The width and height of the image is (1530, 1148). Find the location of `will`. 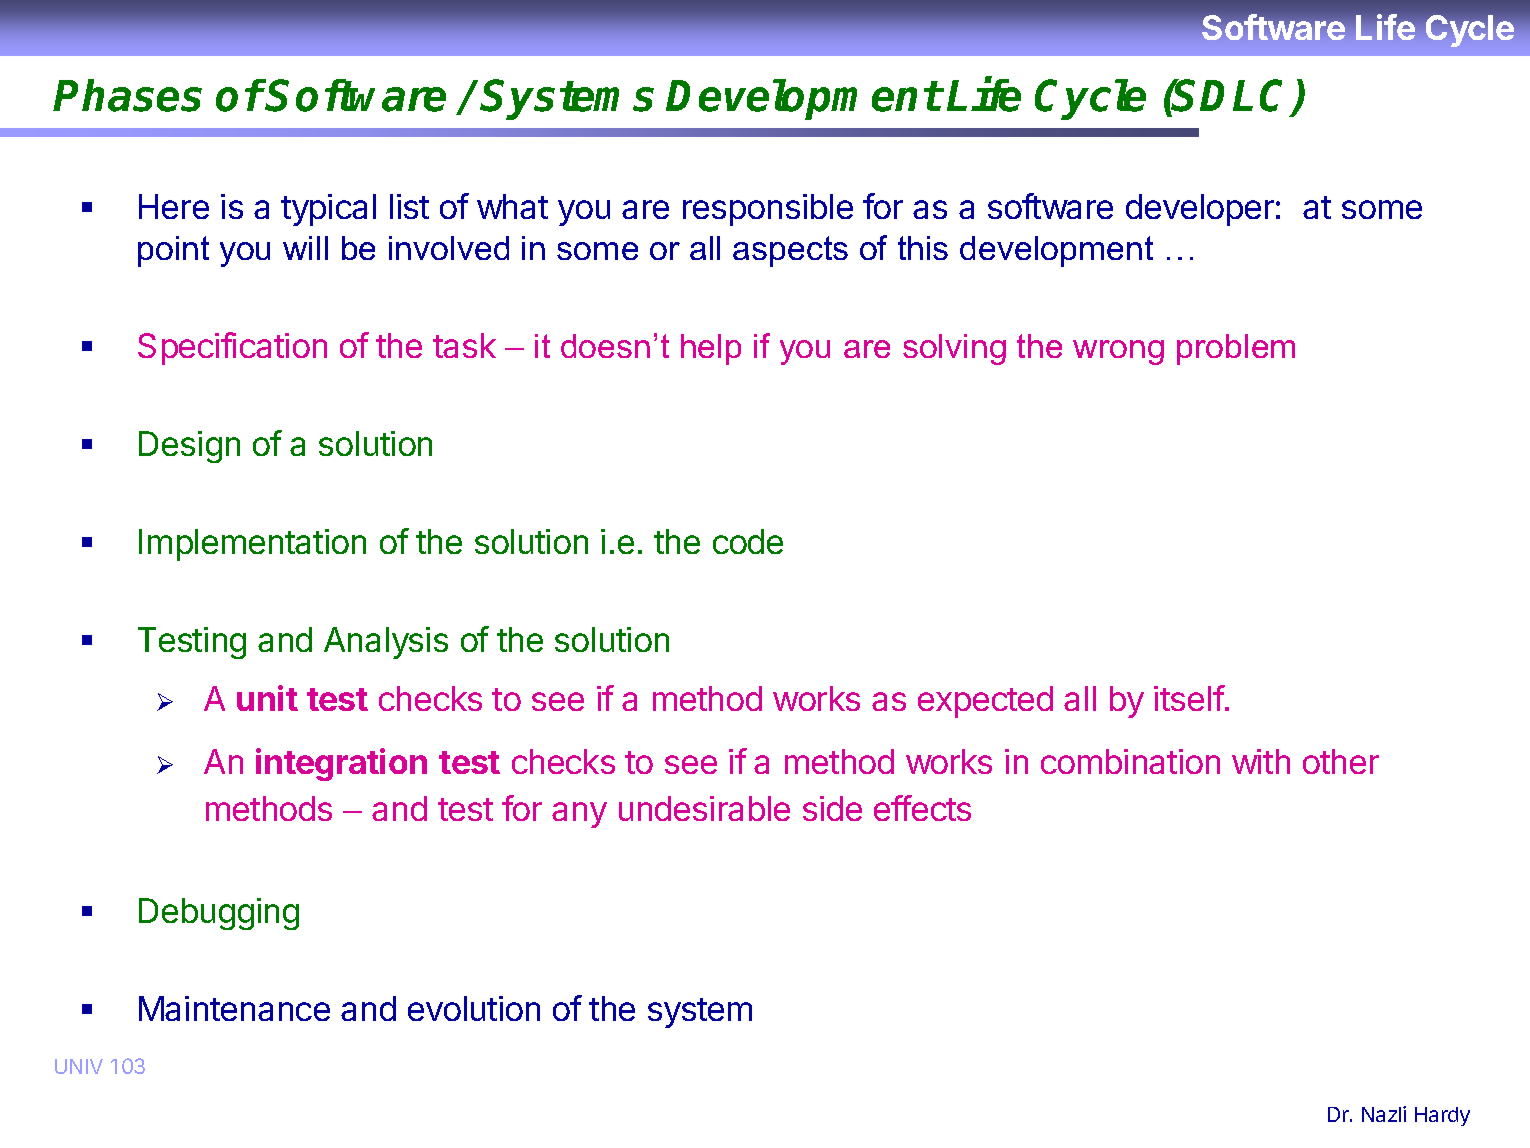

will is located at coordinates (305, 248).
